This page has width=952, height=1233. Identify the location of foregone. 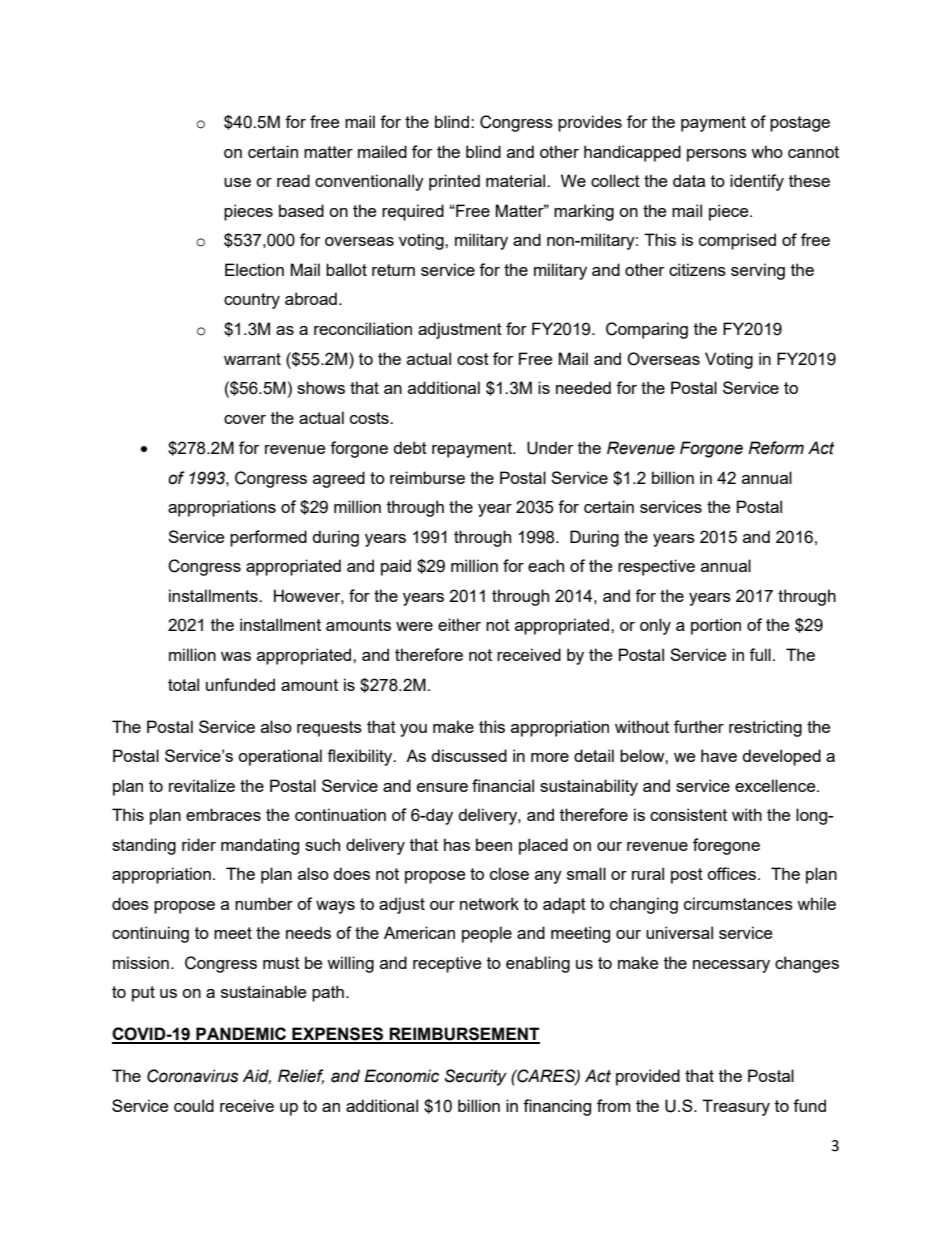
(726, 846).
